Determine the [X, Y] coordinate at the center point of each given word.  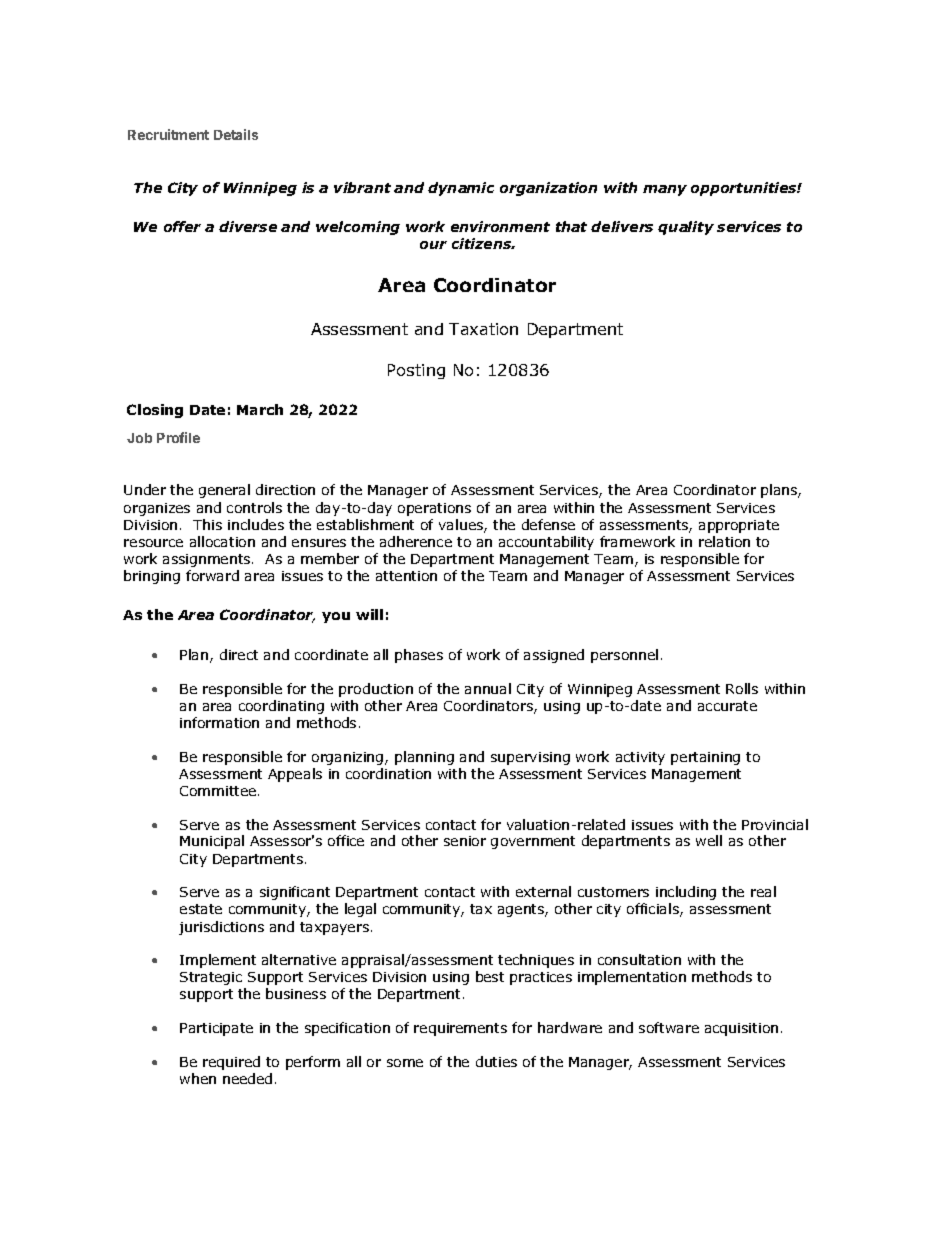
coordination [388, 773]
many [665, 190]
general [224, 491]
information [219, 722]
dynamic [461, 189]
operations [434, 509]
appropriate [739, 526]
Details [236, 134]
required [231, 1063]
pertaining [705, 758]
